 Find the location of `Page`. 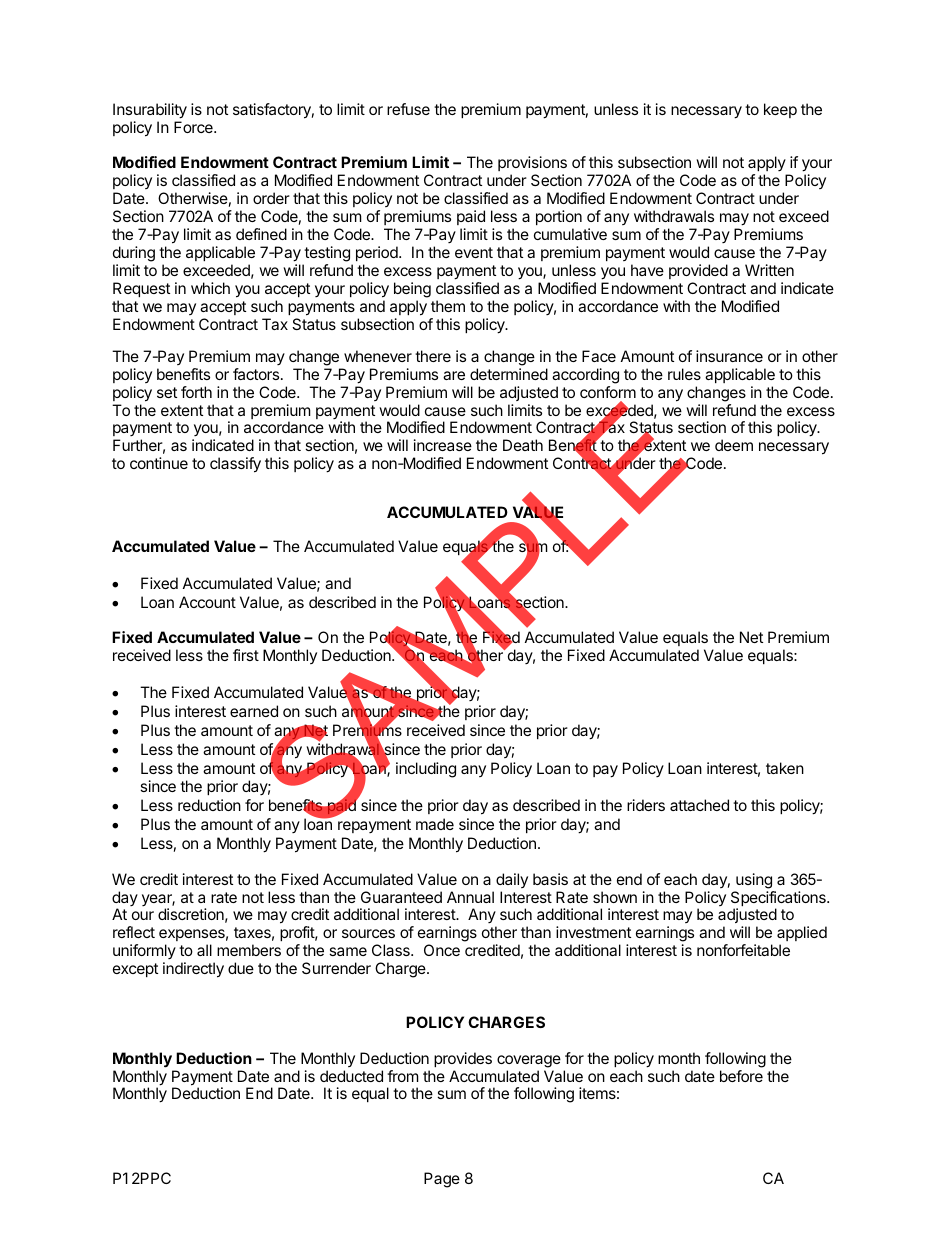

Page is located at coordinates (442, 1180).
